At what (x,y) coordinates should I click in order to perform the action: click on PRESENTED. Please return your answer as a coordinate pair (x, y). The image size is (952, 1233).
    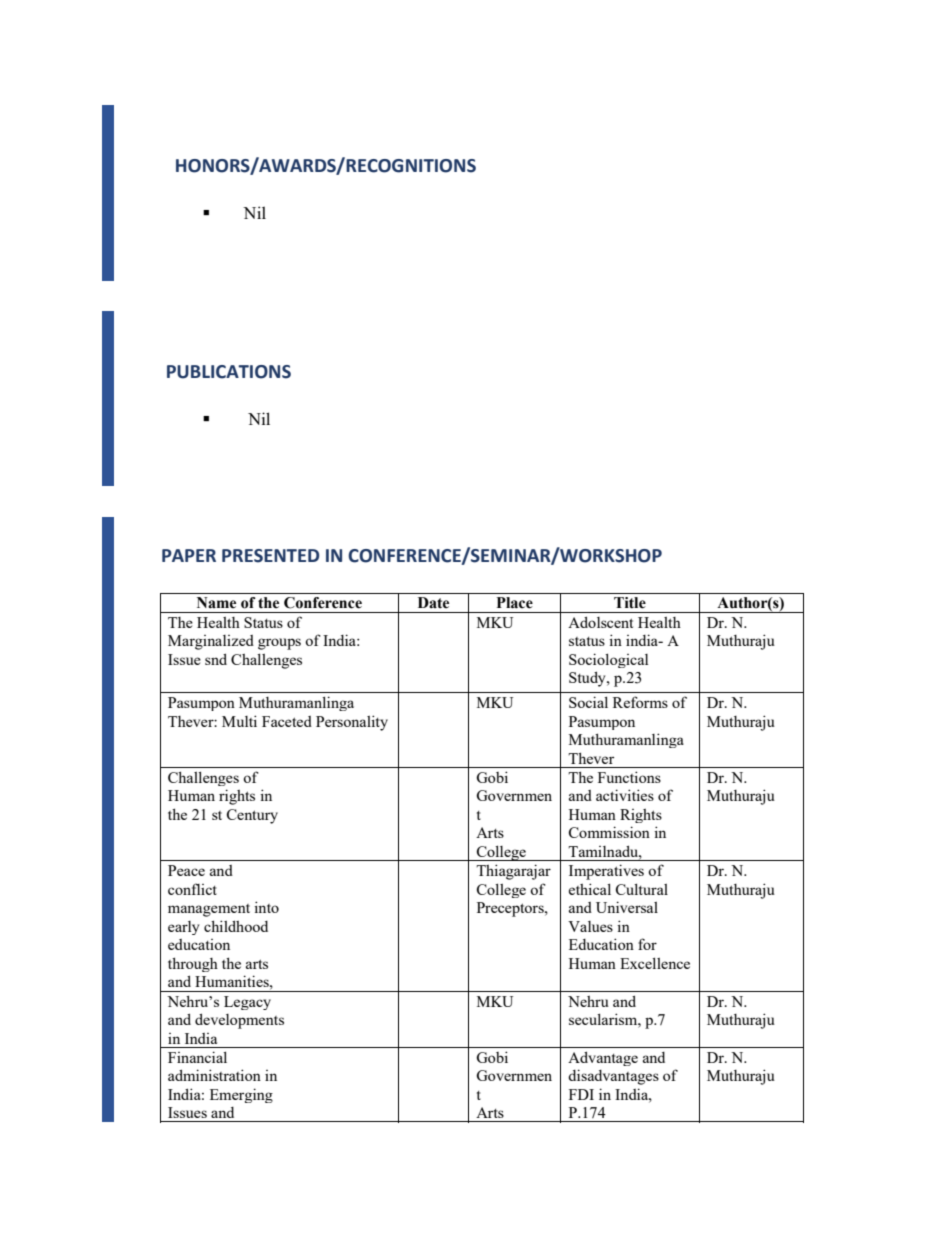
    Looking at the image, I should click on (270, 556).
